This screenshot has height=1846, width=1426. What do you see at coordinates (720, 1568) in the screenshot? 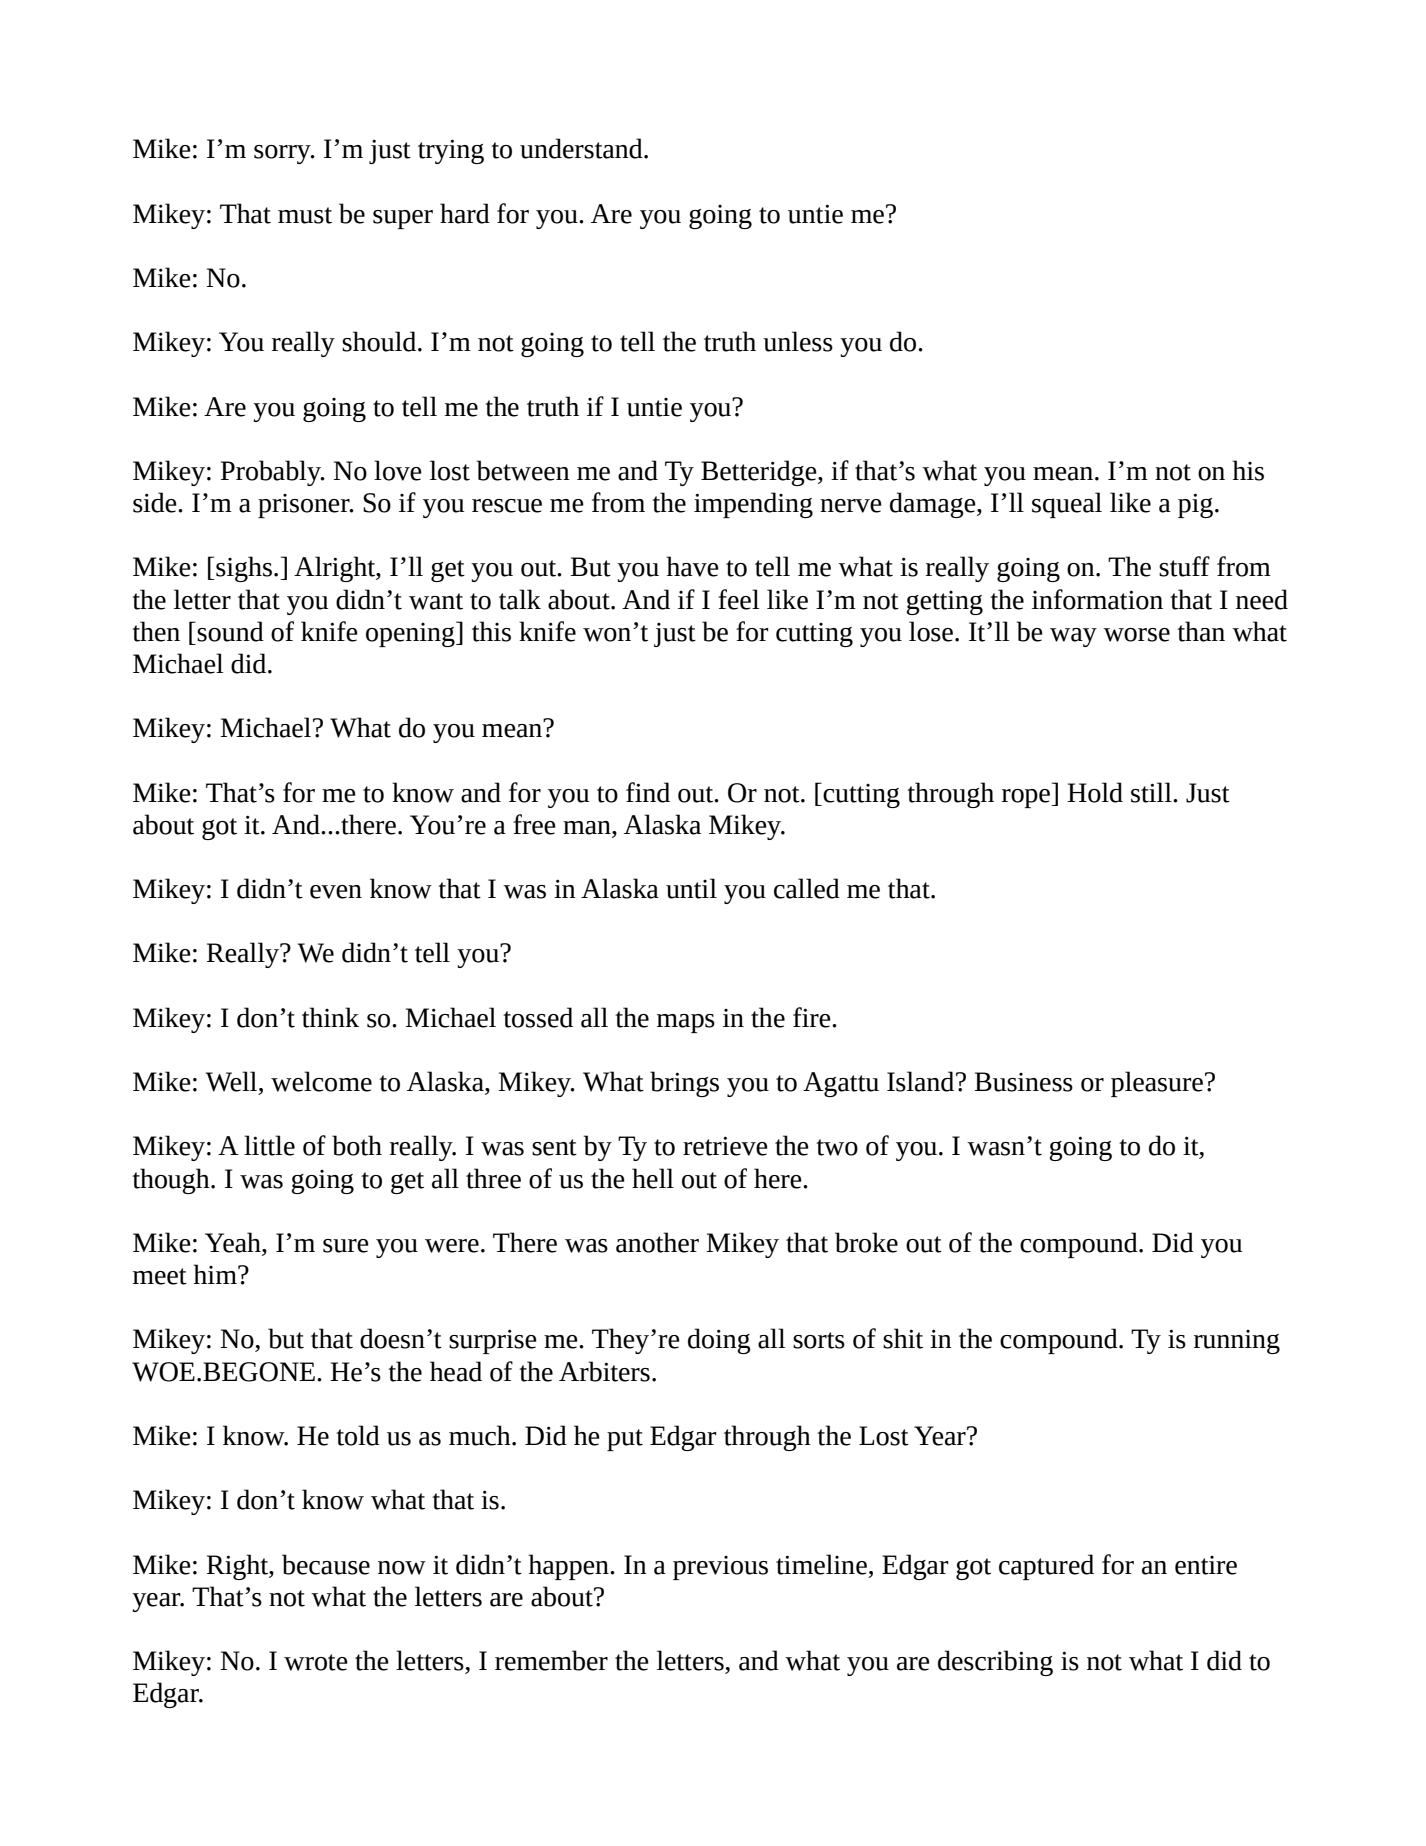
I see `previous` at bounding box center [720, 1568].
